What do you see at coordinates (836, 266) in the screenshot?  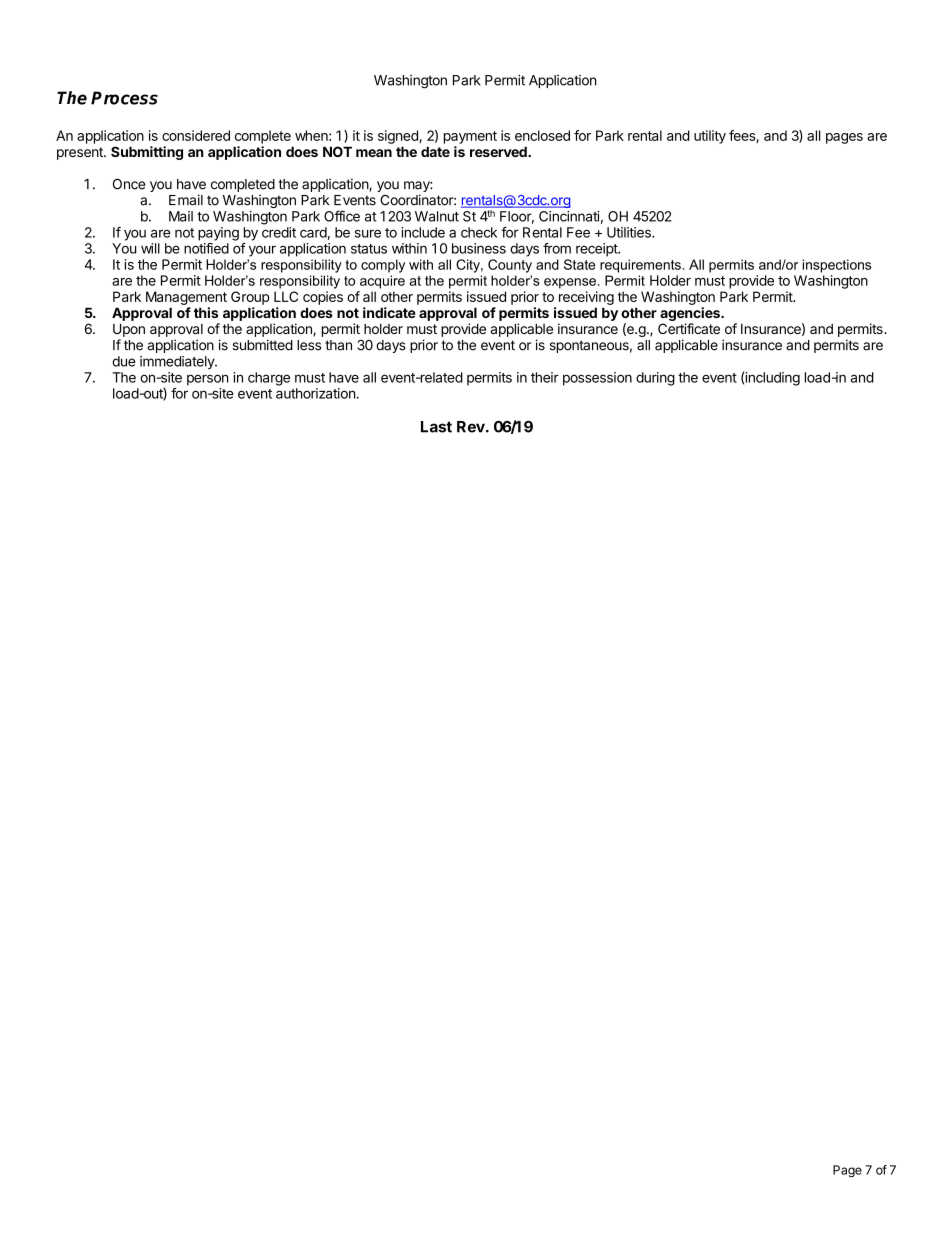 I see `inspections` at bounding box center [836, 266].
